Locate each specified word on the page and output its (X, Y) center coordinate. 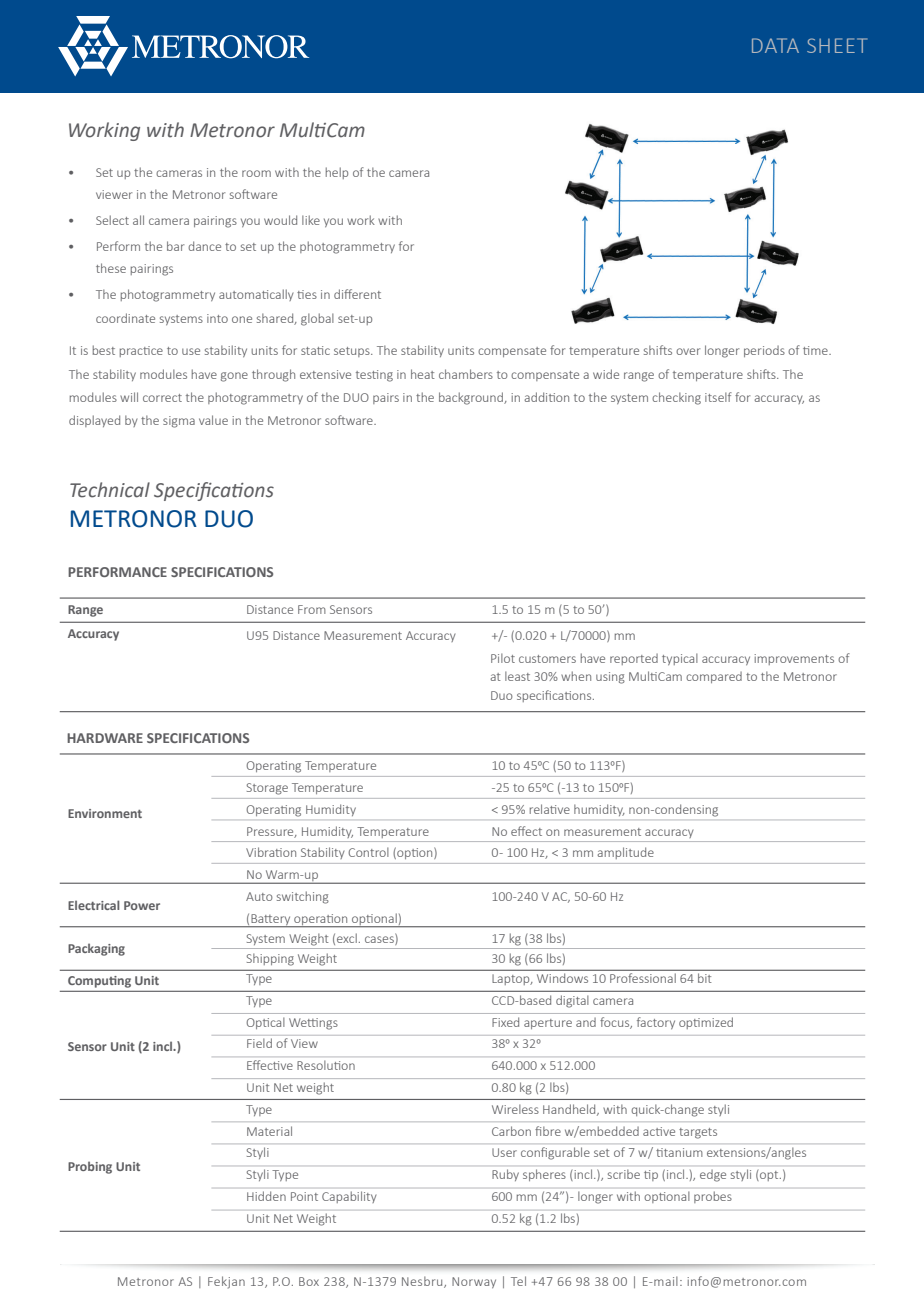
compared (714, 677)
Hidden (266, 1196)
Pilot (503, 658)
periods (764, 351)
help (337, 173)
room (256, 173)
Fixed (505, 1022)
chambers (466, 374)
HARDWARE (105, 738)
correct (162, 398)
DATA (775, 45)
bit (704, 978)
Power (142, 905)
